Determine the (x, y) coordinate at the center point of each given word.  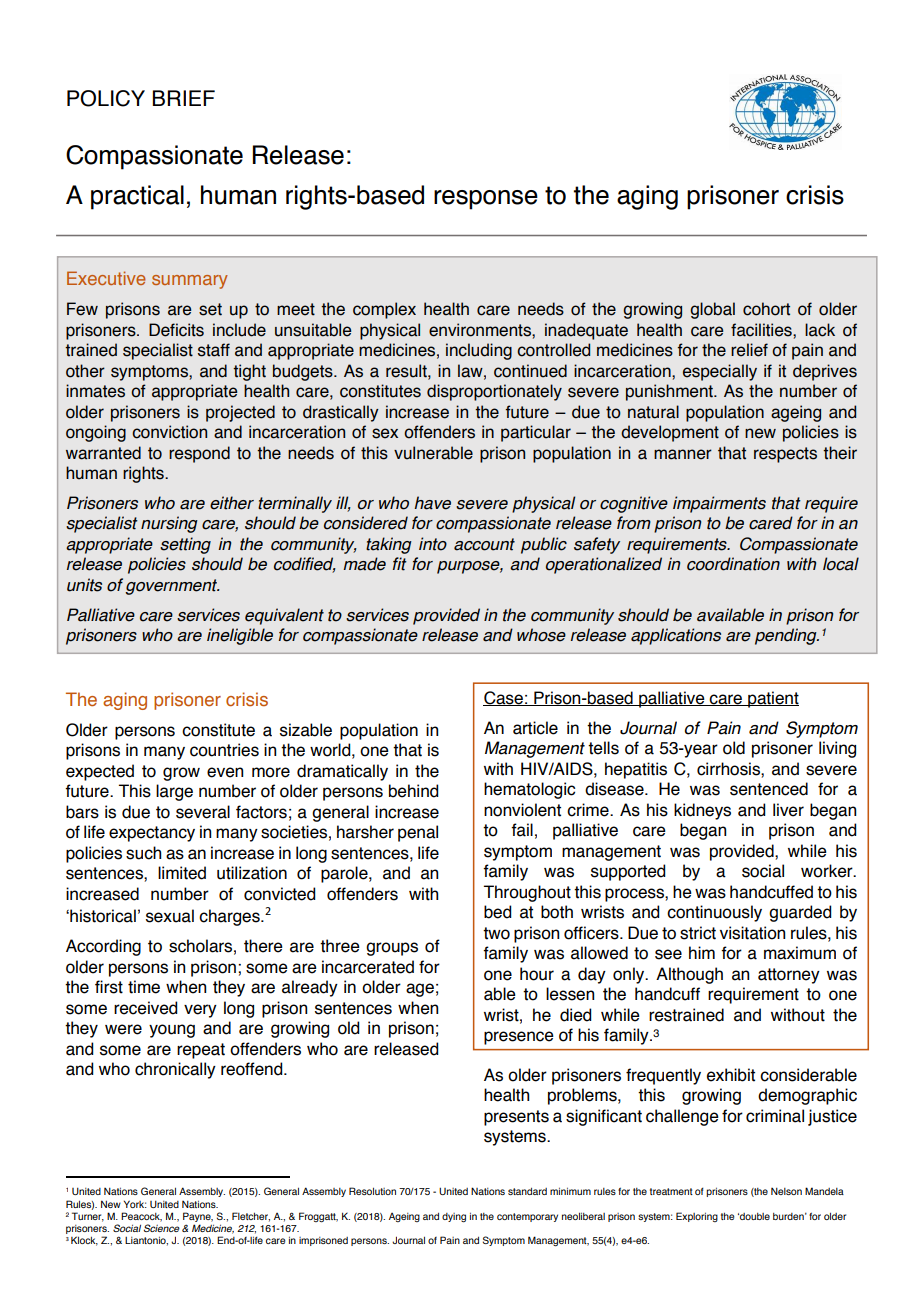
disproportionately (494, 392)
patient (772, 699)
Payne (198, 1217)
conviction (169, 432)
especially (720, 372)
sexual (170, 916)
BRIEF (184, 98)
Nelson (786, 1191)
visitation (752, 933)
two (496, 933)
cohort (766, 309)
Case (504, 698)
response (486, 200)
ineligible (240, 636)
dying (454, 1218)
